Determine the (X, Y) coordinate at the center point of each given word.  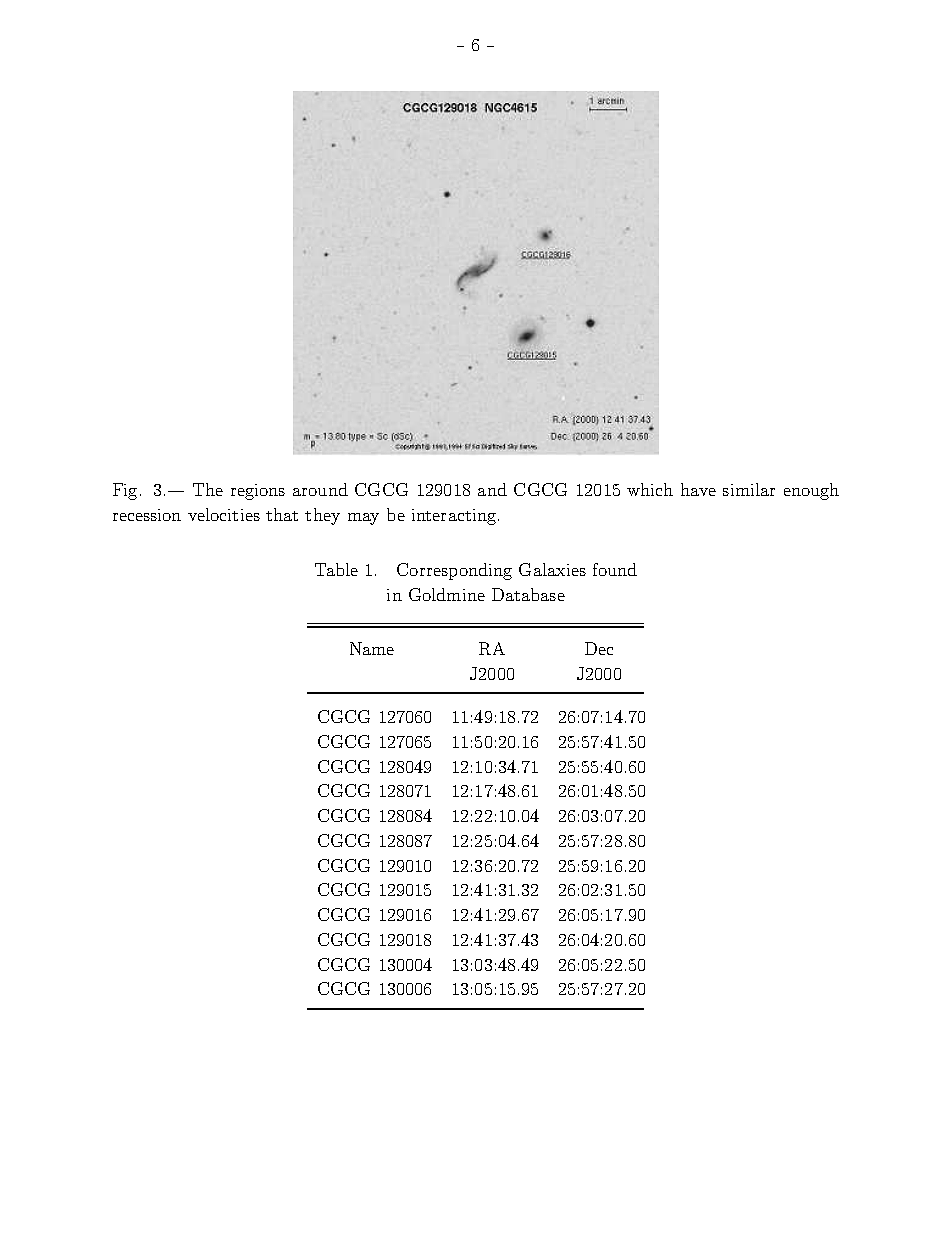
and (492, 489)
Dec (599, 648)
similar (749, 489)
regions (258, 492)
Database (528, 594)
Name (372, 648)
